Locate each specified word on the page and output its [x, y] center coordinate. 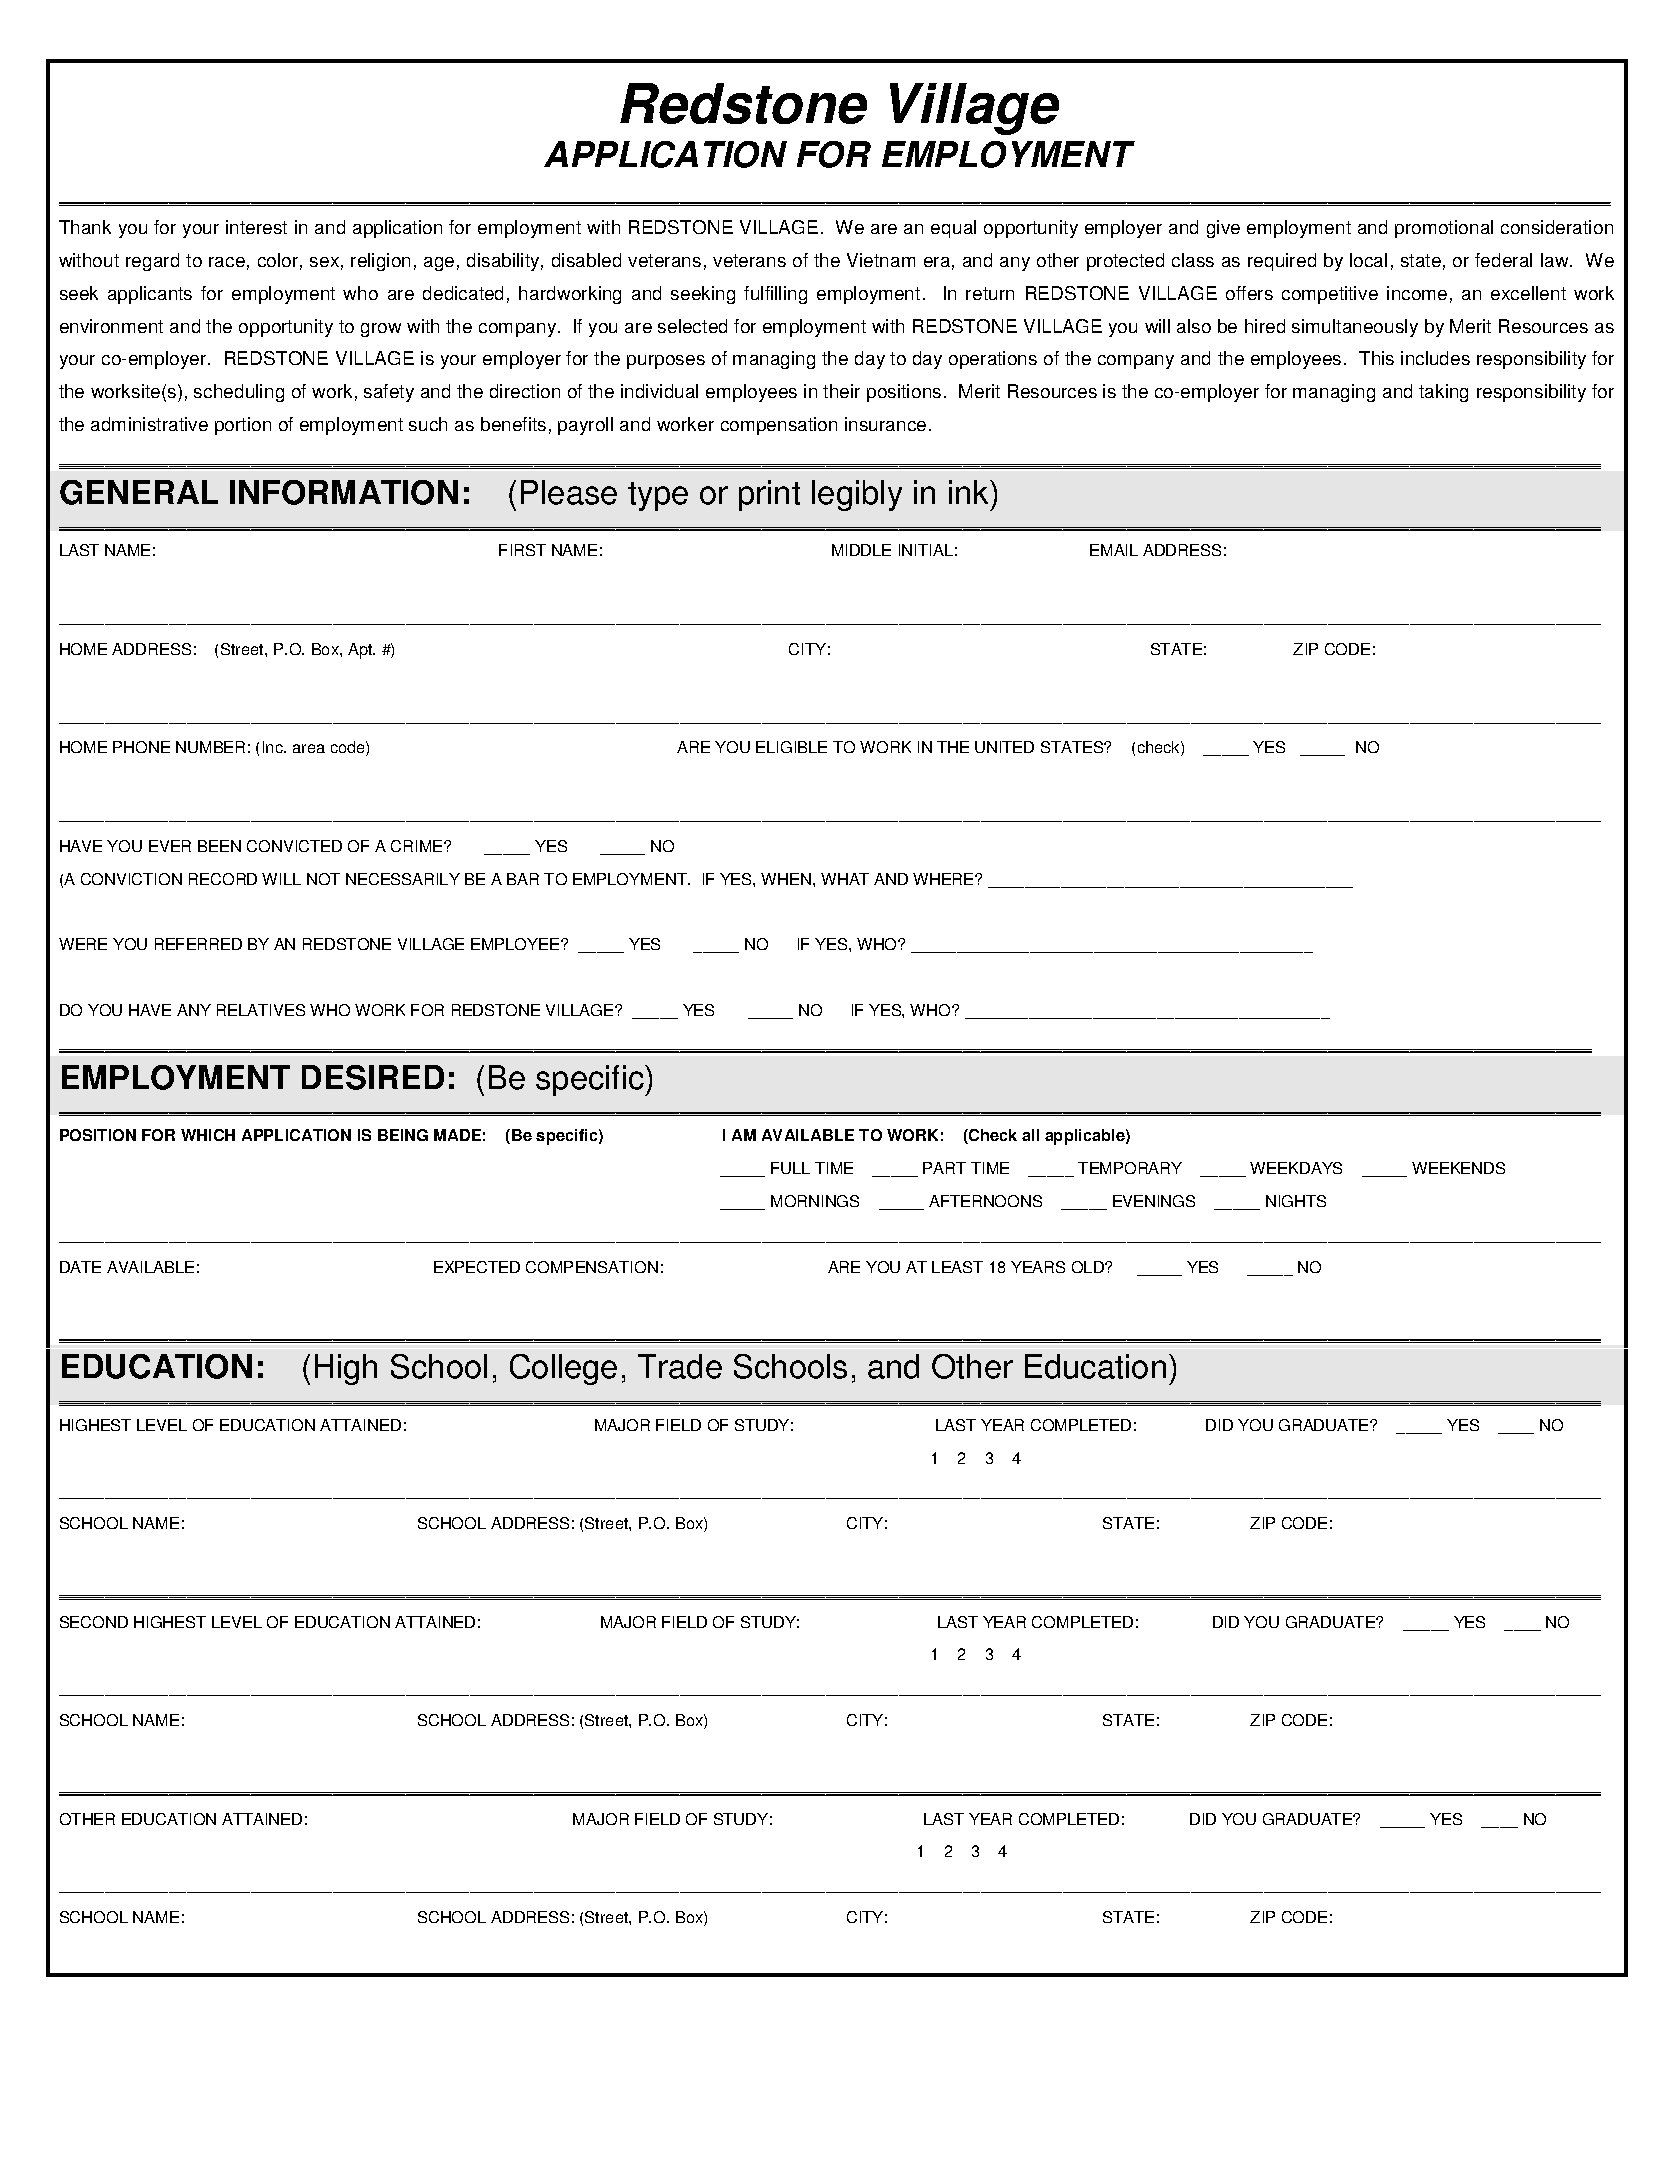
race [227, 262]
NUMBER [210, 747]
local [1368, 260]
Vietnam [881, 260]
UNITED [1004, 747]
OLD [1089, 1267]
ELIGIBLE [791, 747]
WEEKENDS [1458, 1168]
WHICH [208, 1135]
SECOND [94, 1622]
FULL [790, 1168]
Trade [680, 1366]
